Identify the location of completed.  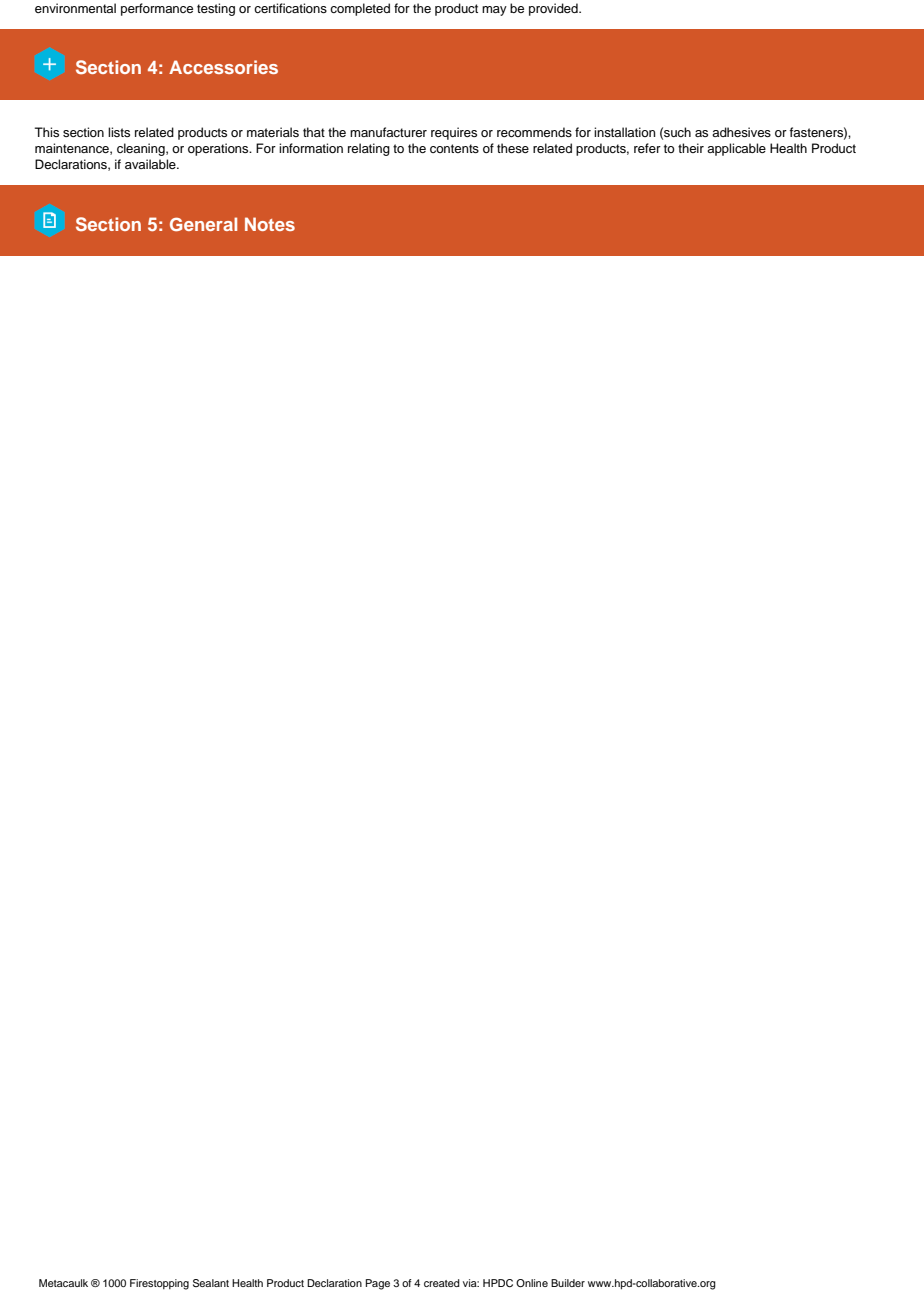
(360, 9).
